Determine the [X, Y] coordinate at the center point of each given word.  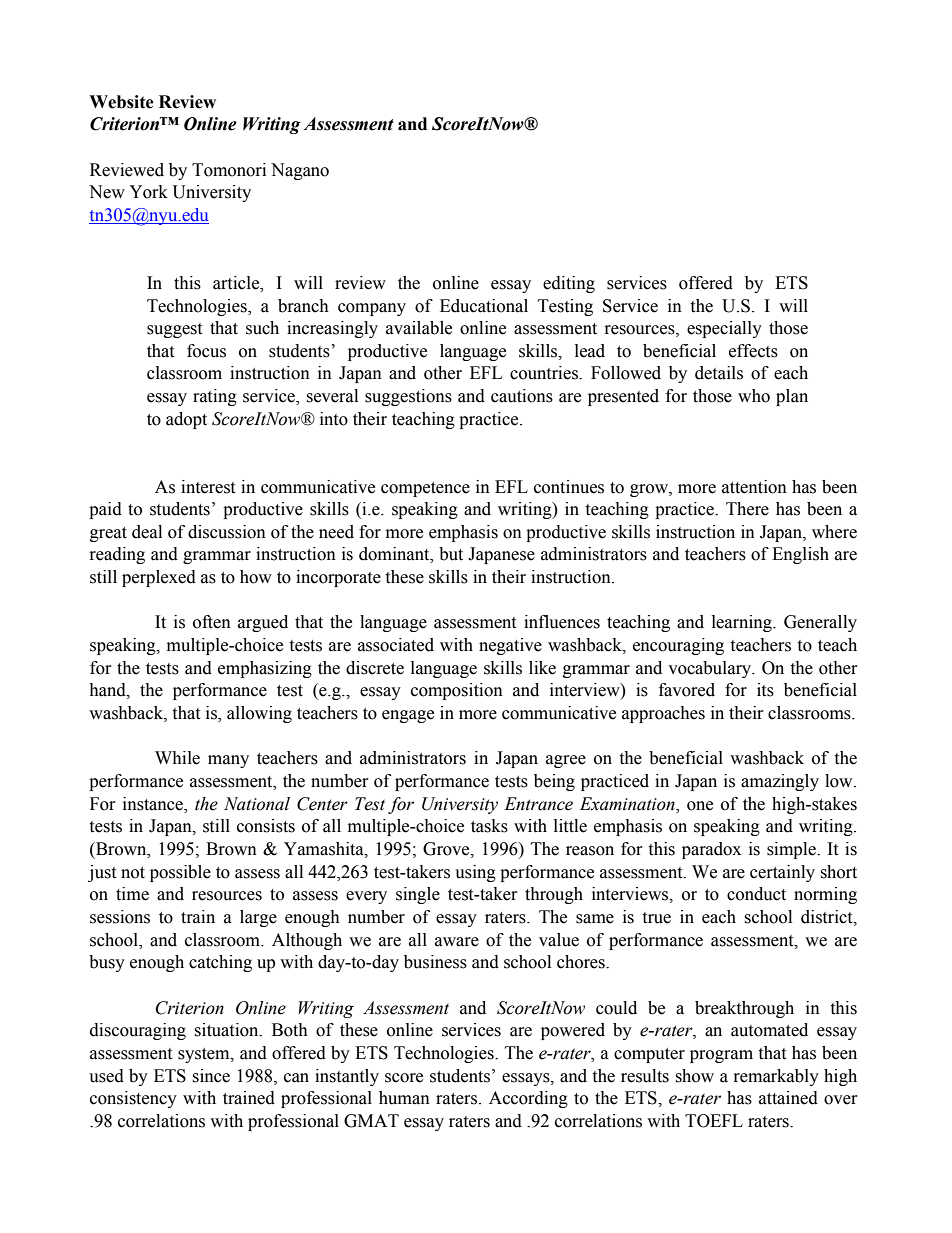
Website [121, 102]
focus [206, 351]
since [211, 1076]
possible [180, 873]
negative [510, 646]
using [475, 873]
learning [743, 623]
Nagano [300, 171]
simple [792, 850]
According [528, 1099]
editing [569, 284]
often [212, 622]
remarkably [776, 1077]
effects [753, 351]
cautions [522, 396]
